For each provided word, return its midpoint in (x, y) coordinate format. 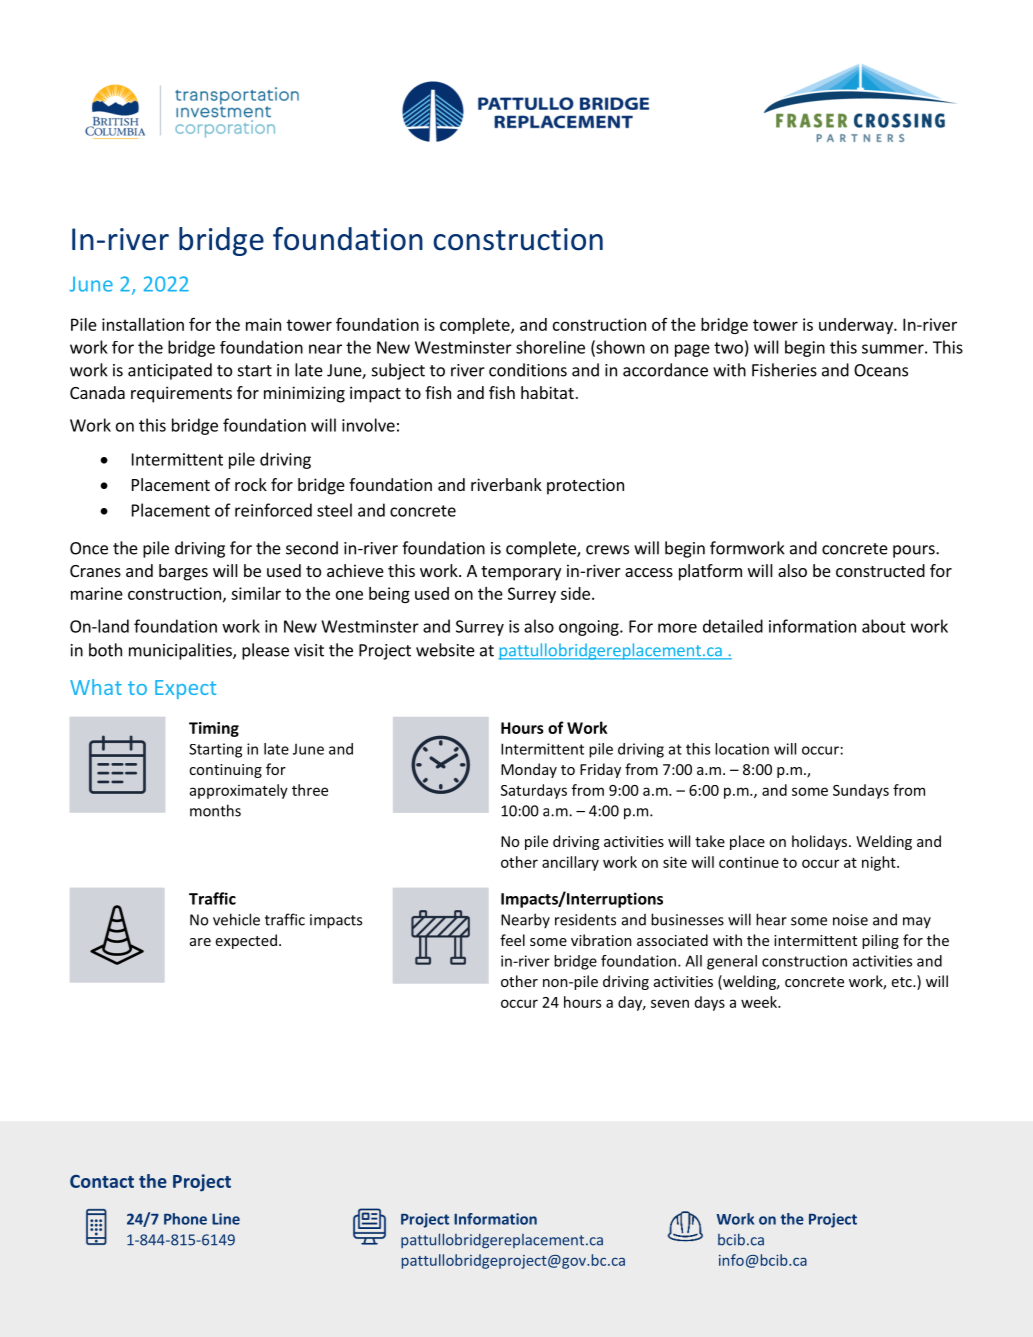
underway (857, 326)
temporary (521, 573)
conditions (528, 370)
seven (670, 1003)
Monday (529, 770)
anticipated (170, 371)
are (200, 942)
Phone (185, 1219)
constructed (880, 570)
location (742, 749)
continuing (225, 771)
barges (183, 572)
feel (512, 940)
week (760, 1002)
